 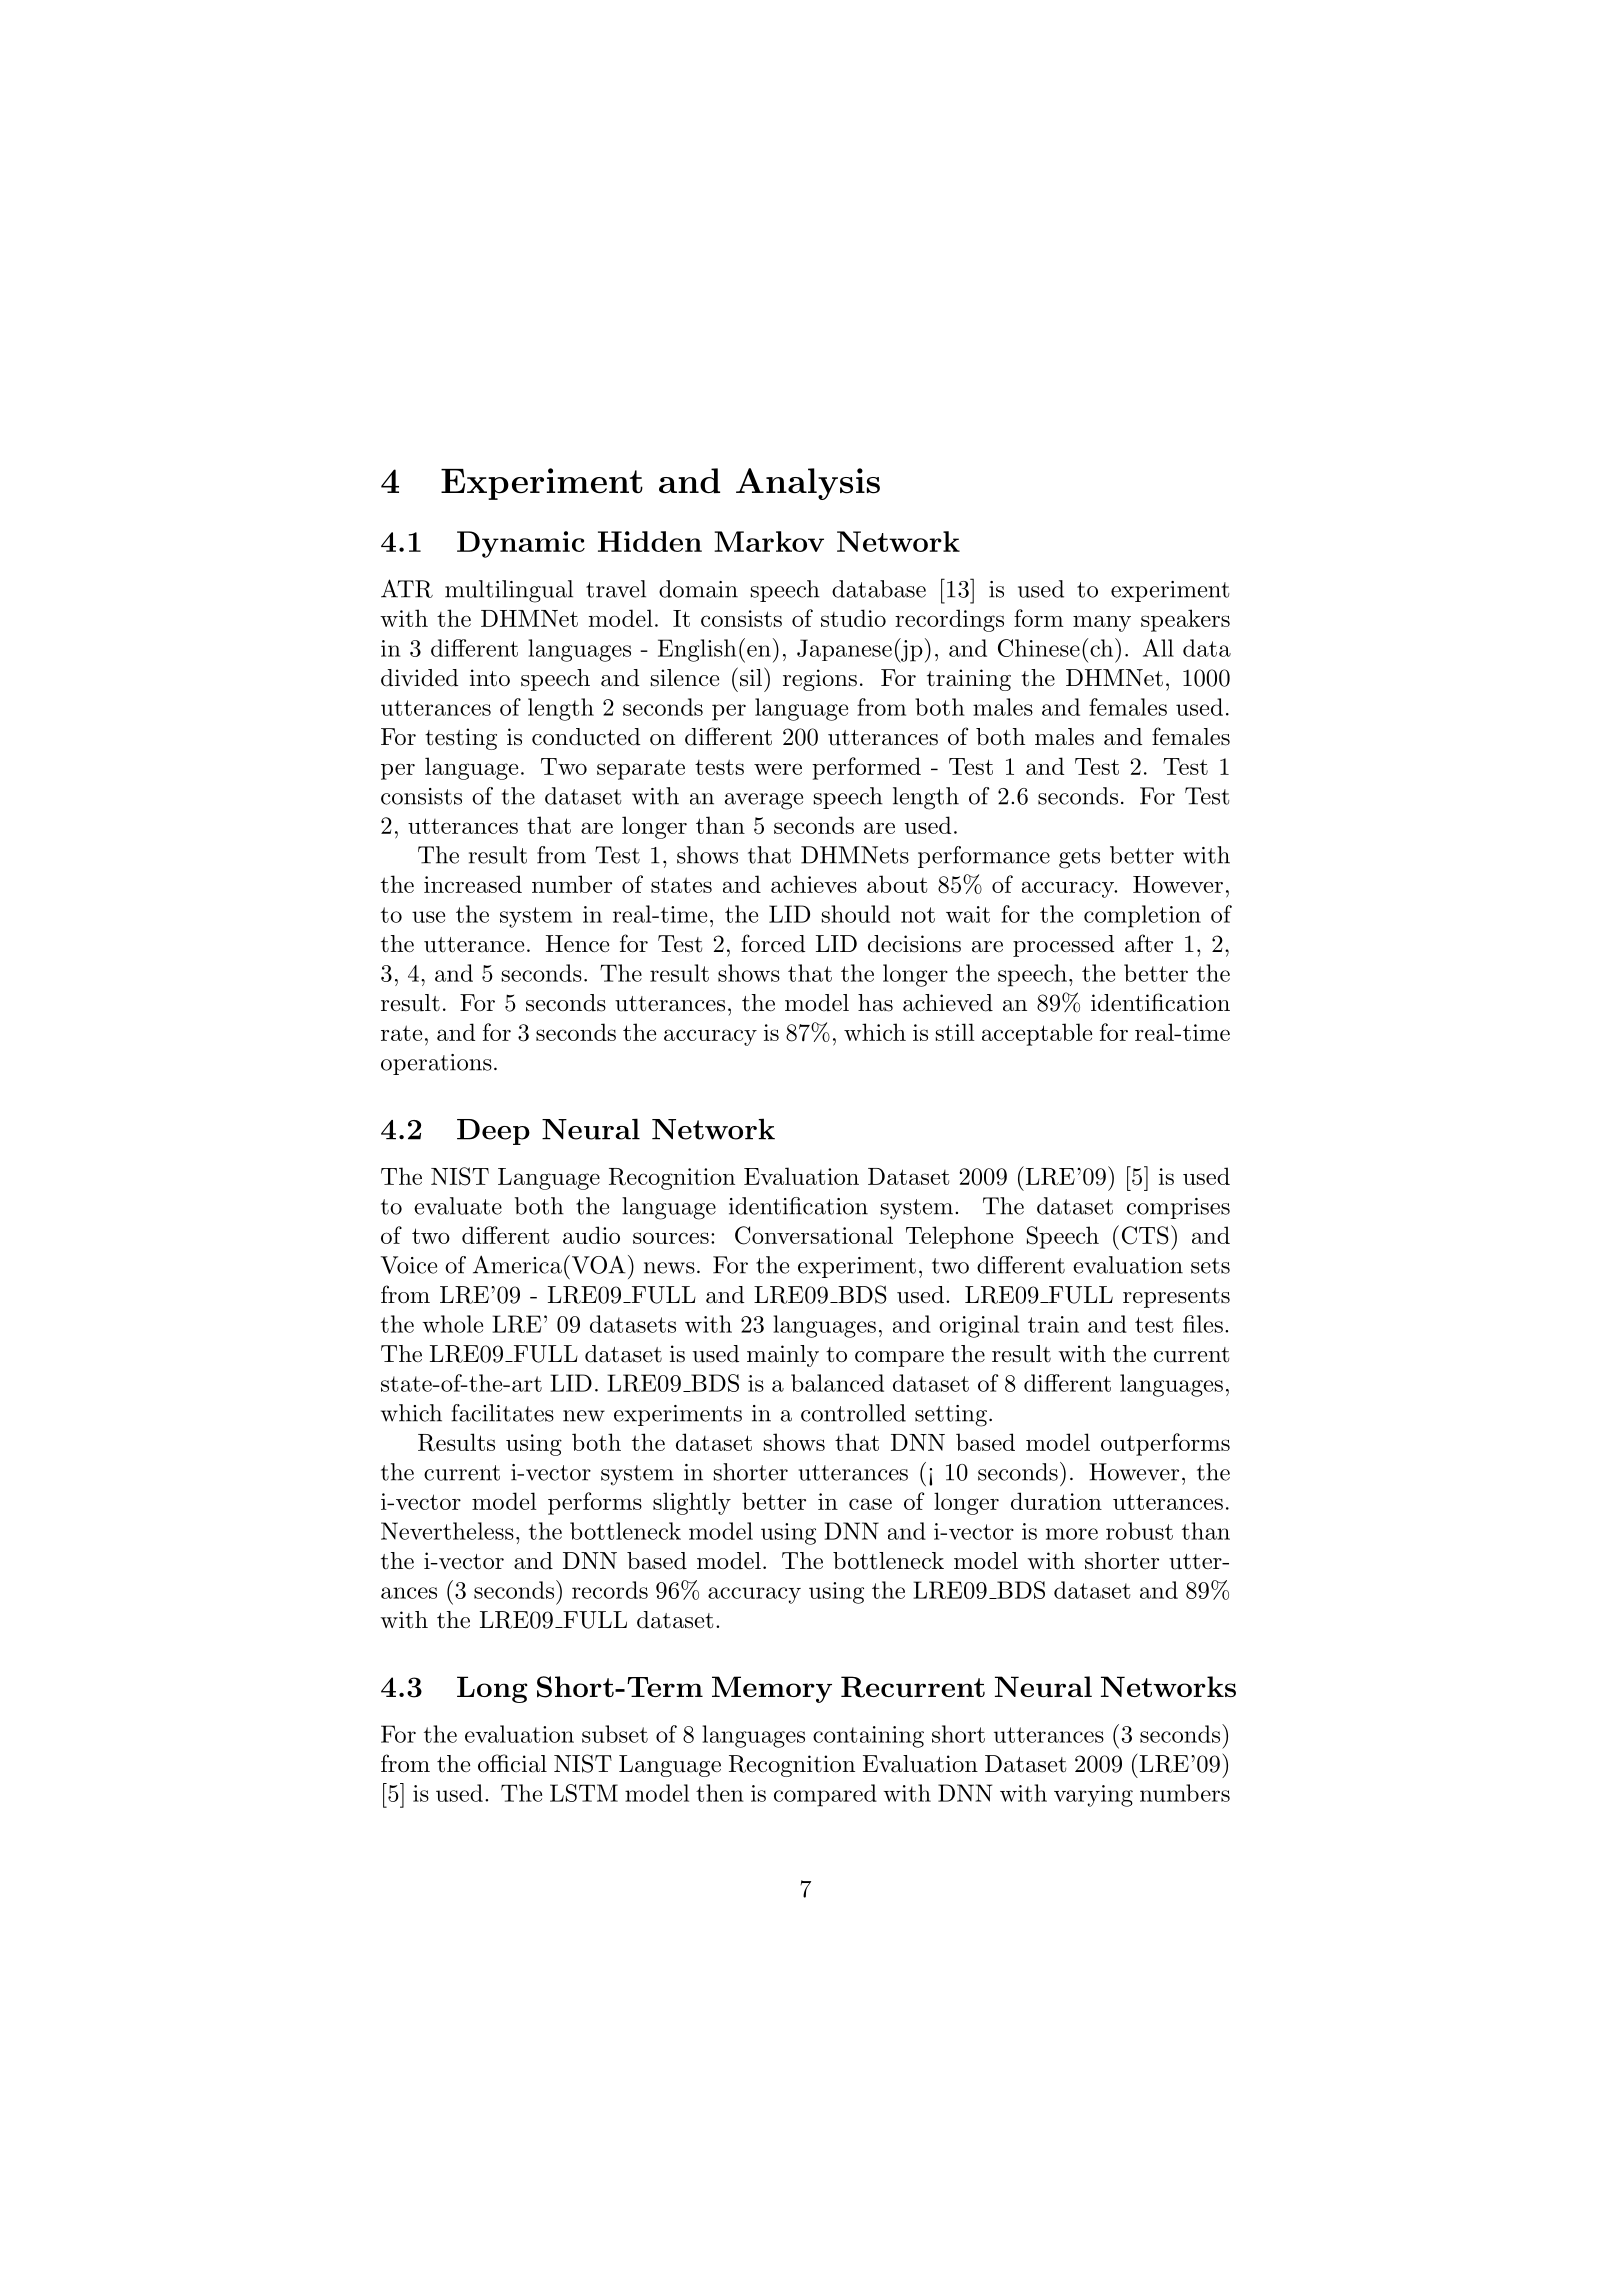 I want to click on Dynamic, so click(x=521, y=544).
